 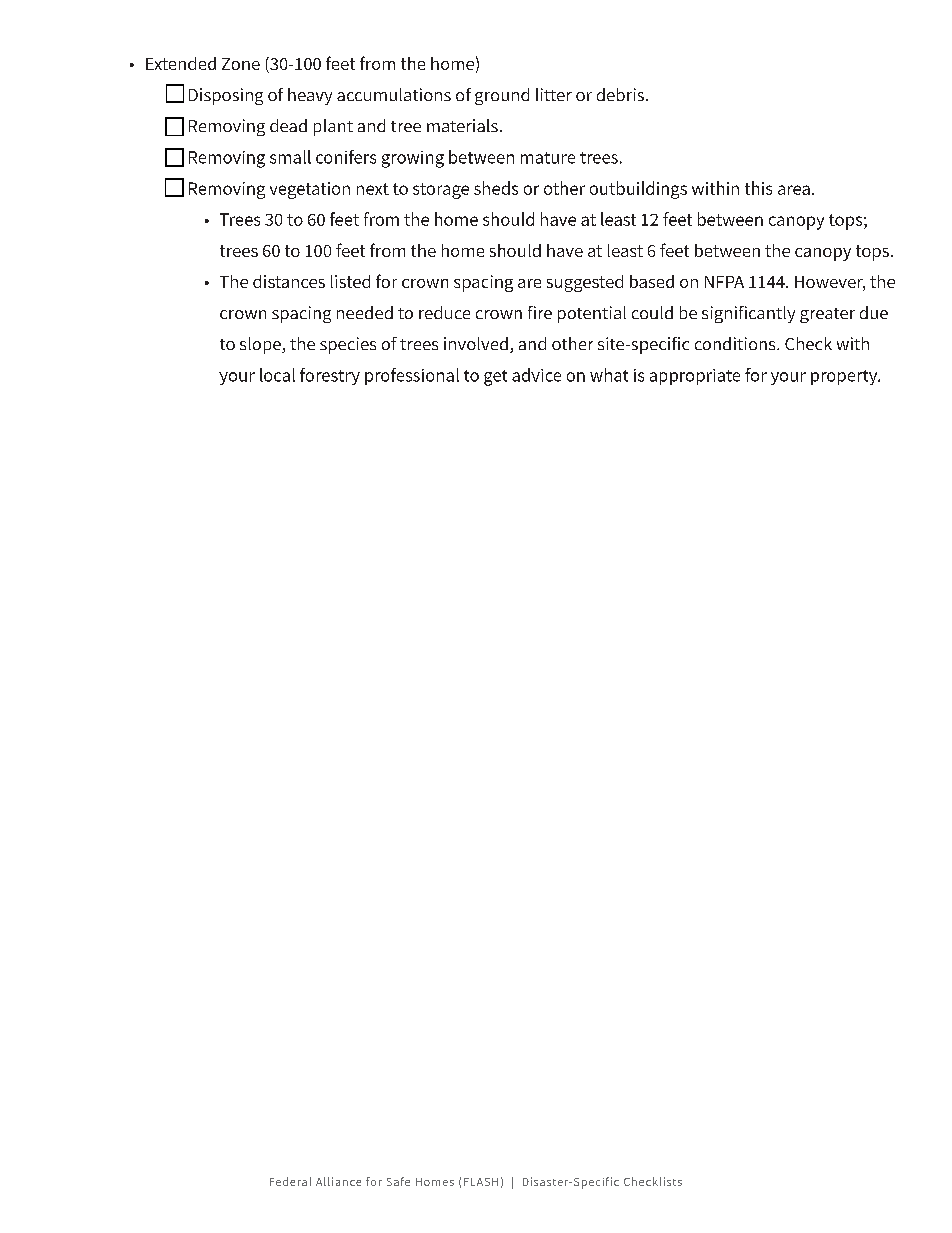 I want to click on local, so click(x=277, y=375).
